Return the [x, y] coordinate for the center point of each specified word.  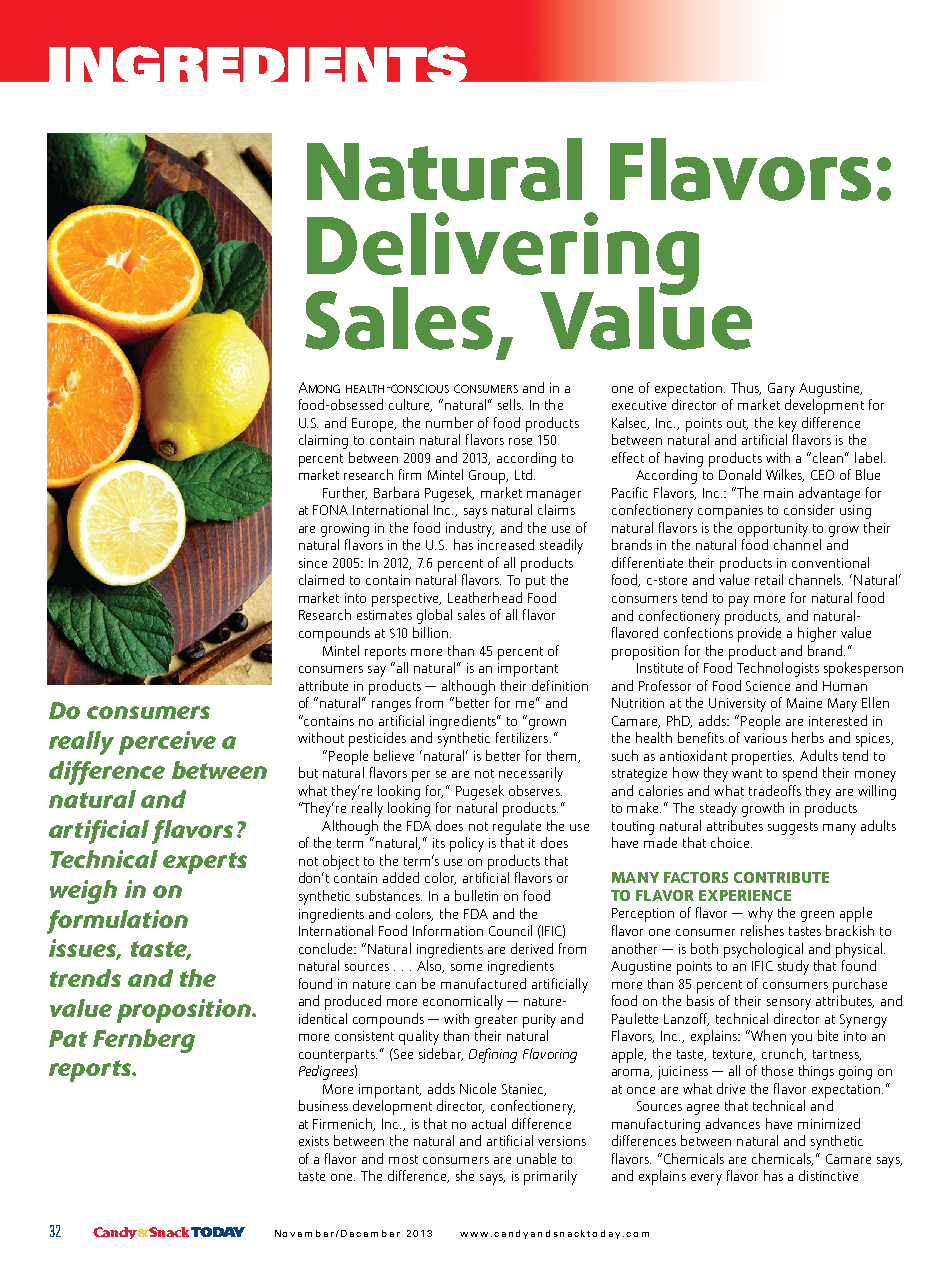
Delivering [503, 255]
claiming [323, 441]
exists [314, 1141]
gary [781, 390]
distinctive [828, 1175]
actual [489, 1123]
